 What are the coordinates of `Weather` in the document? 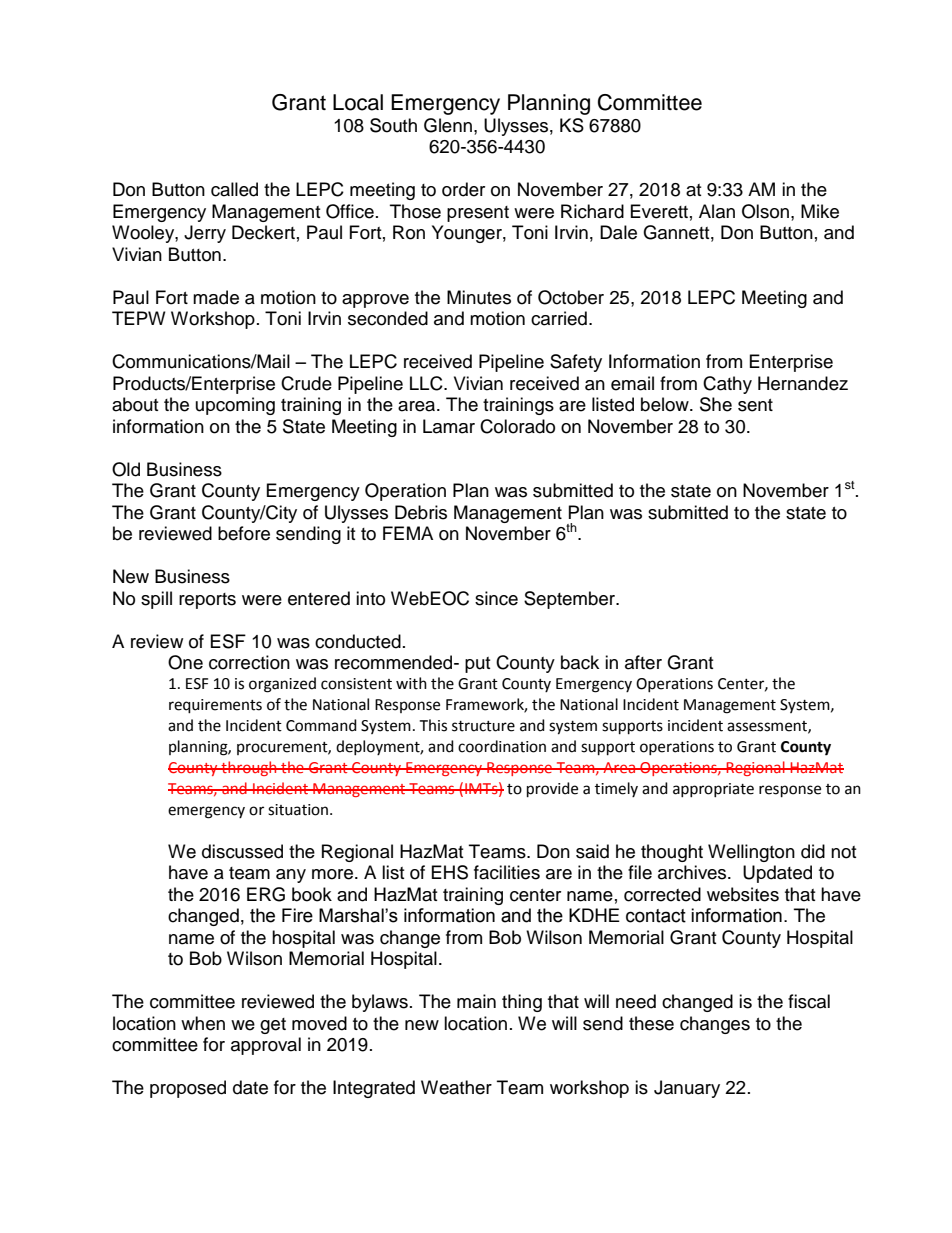 It's located at (456, 1087).
